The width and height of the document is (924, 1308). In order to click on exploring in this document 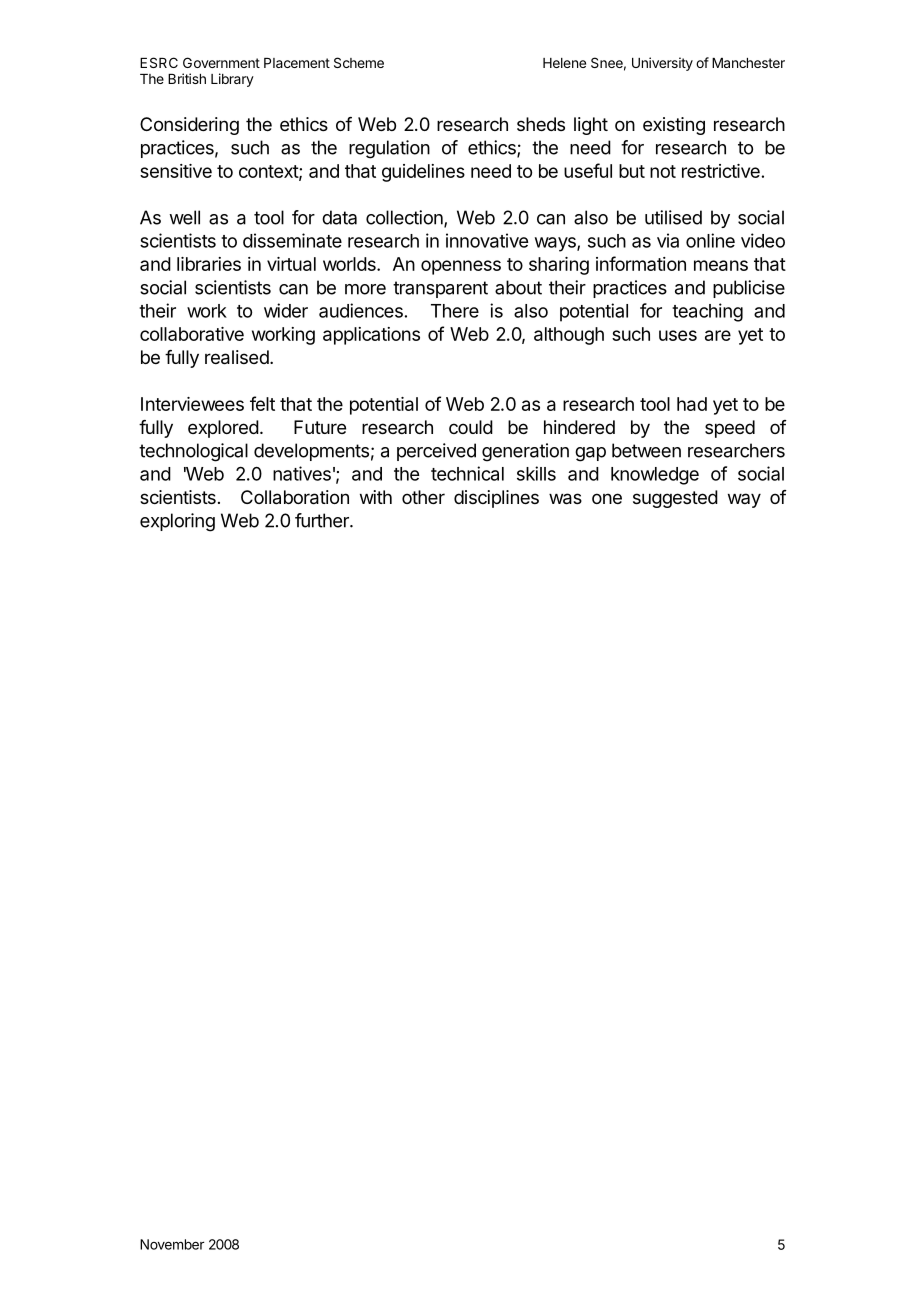, I will do `click(177, 522)`.
